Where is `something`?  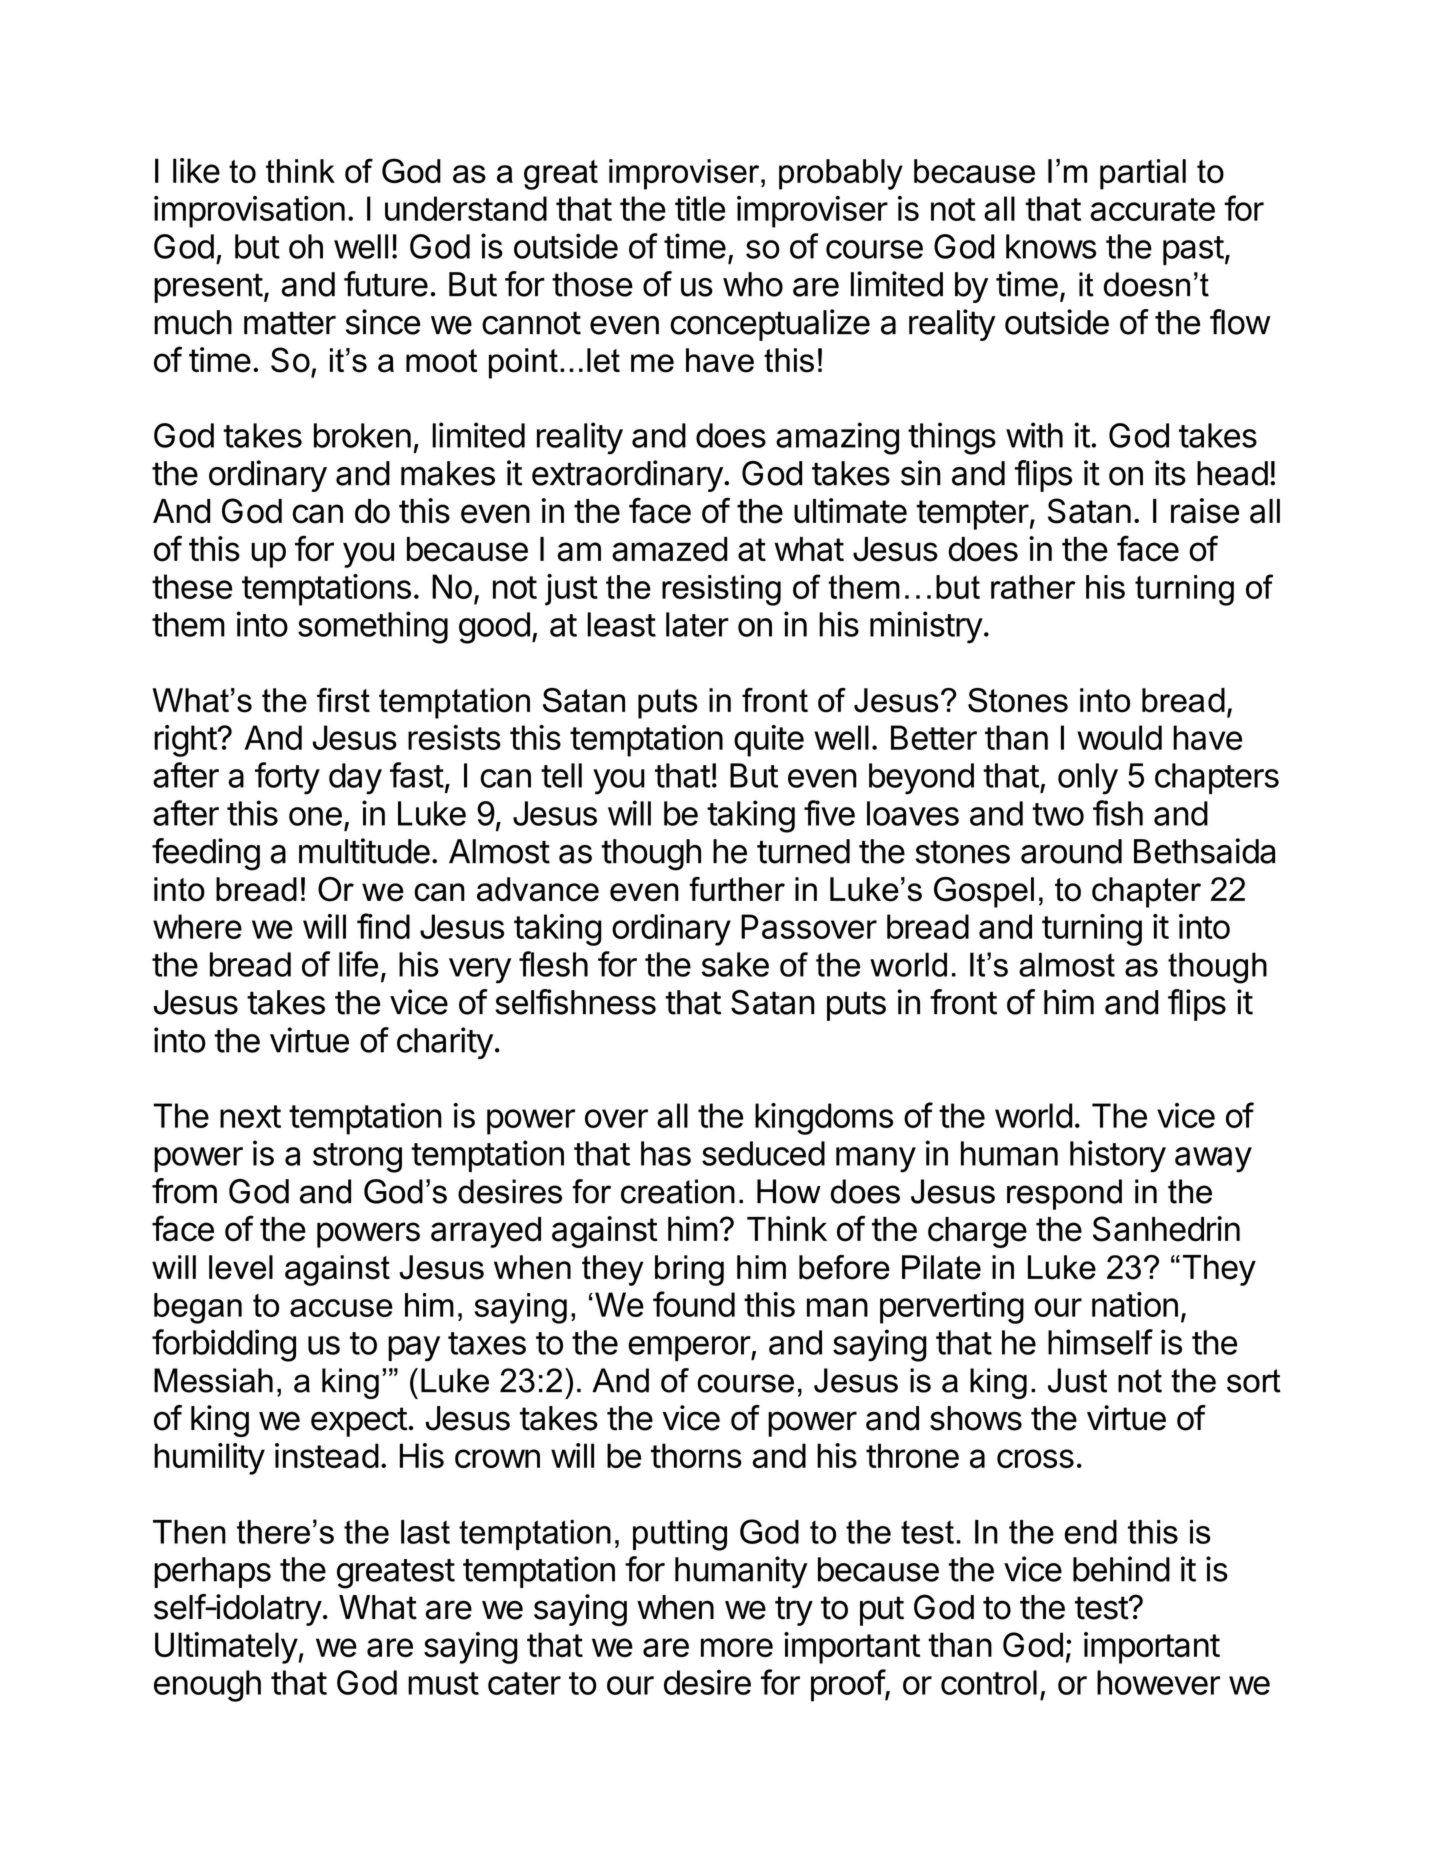
something is located at coordinates (373, 627).
